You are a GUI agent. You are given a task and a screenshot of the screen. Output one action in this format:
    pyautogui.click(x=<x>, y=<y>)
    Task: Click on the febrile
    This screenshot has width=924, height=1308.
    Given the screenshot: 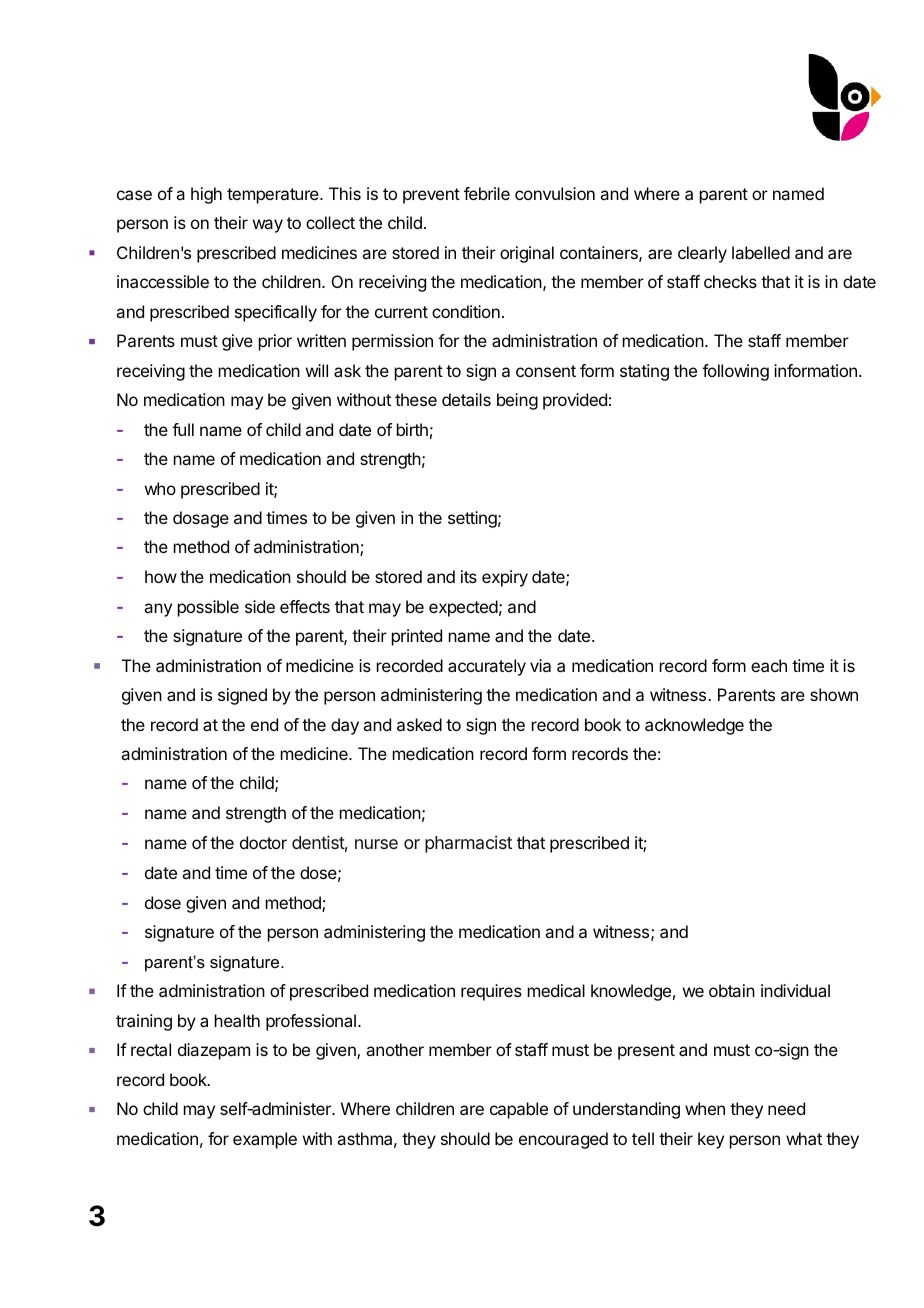 What is the action you would take?
    pyautogui.click(x=487, y=193)
